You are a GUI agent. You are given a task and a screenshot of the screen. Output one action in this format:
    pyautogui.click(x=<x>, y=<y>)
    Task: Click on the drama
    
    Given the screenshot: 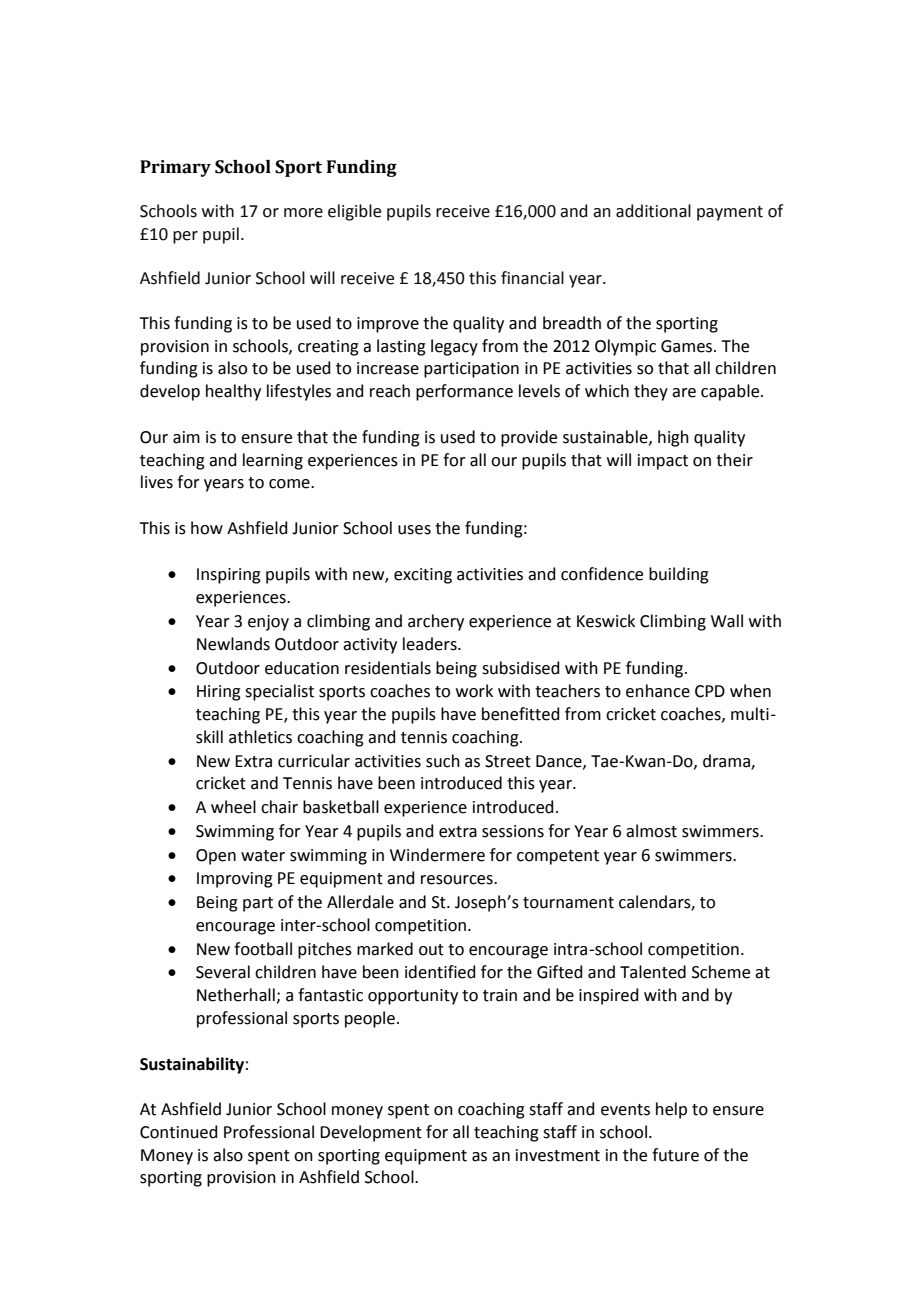 What is the action you would take?
    pyautogui.click(x=727, y=761)
